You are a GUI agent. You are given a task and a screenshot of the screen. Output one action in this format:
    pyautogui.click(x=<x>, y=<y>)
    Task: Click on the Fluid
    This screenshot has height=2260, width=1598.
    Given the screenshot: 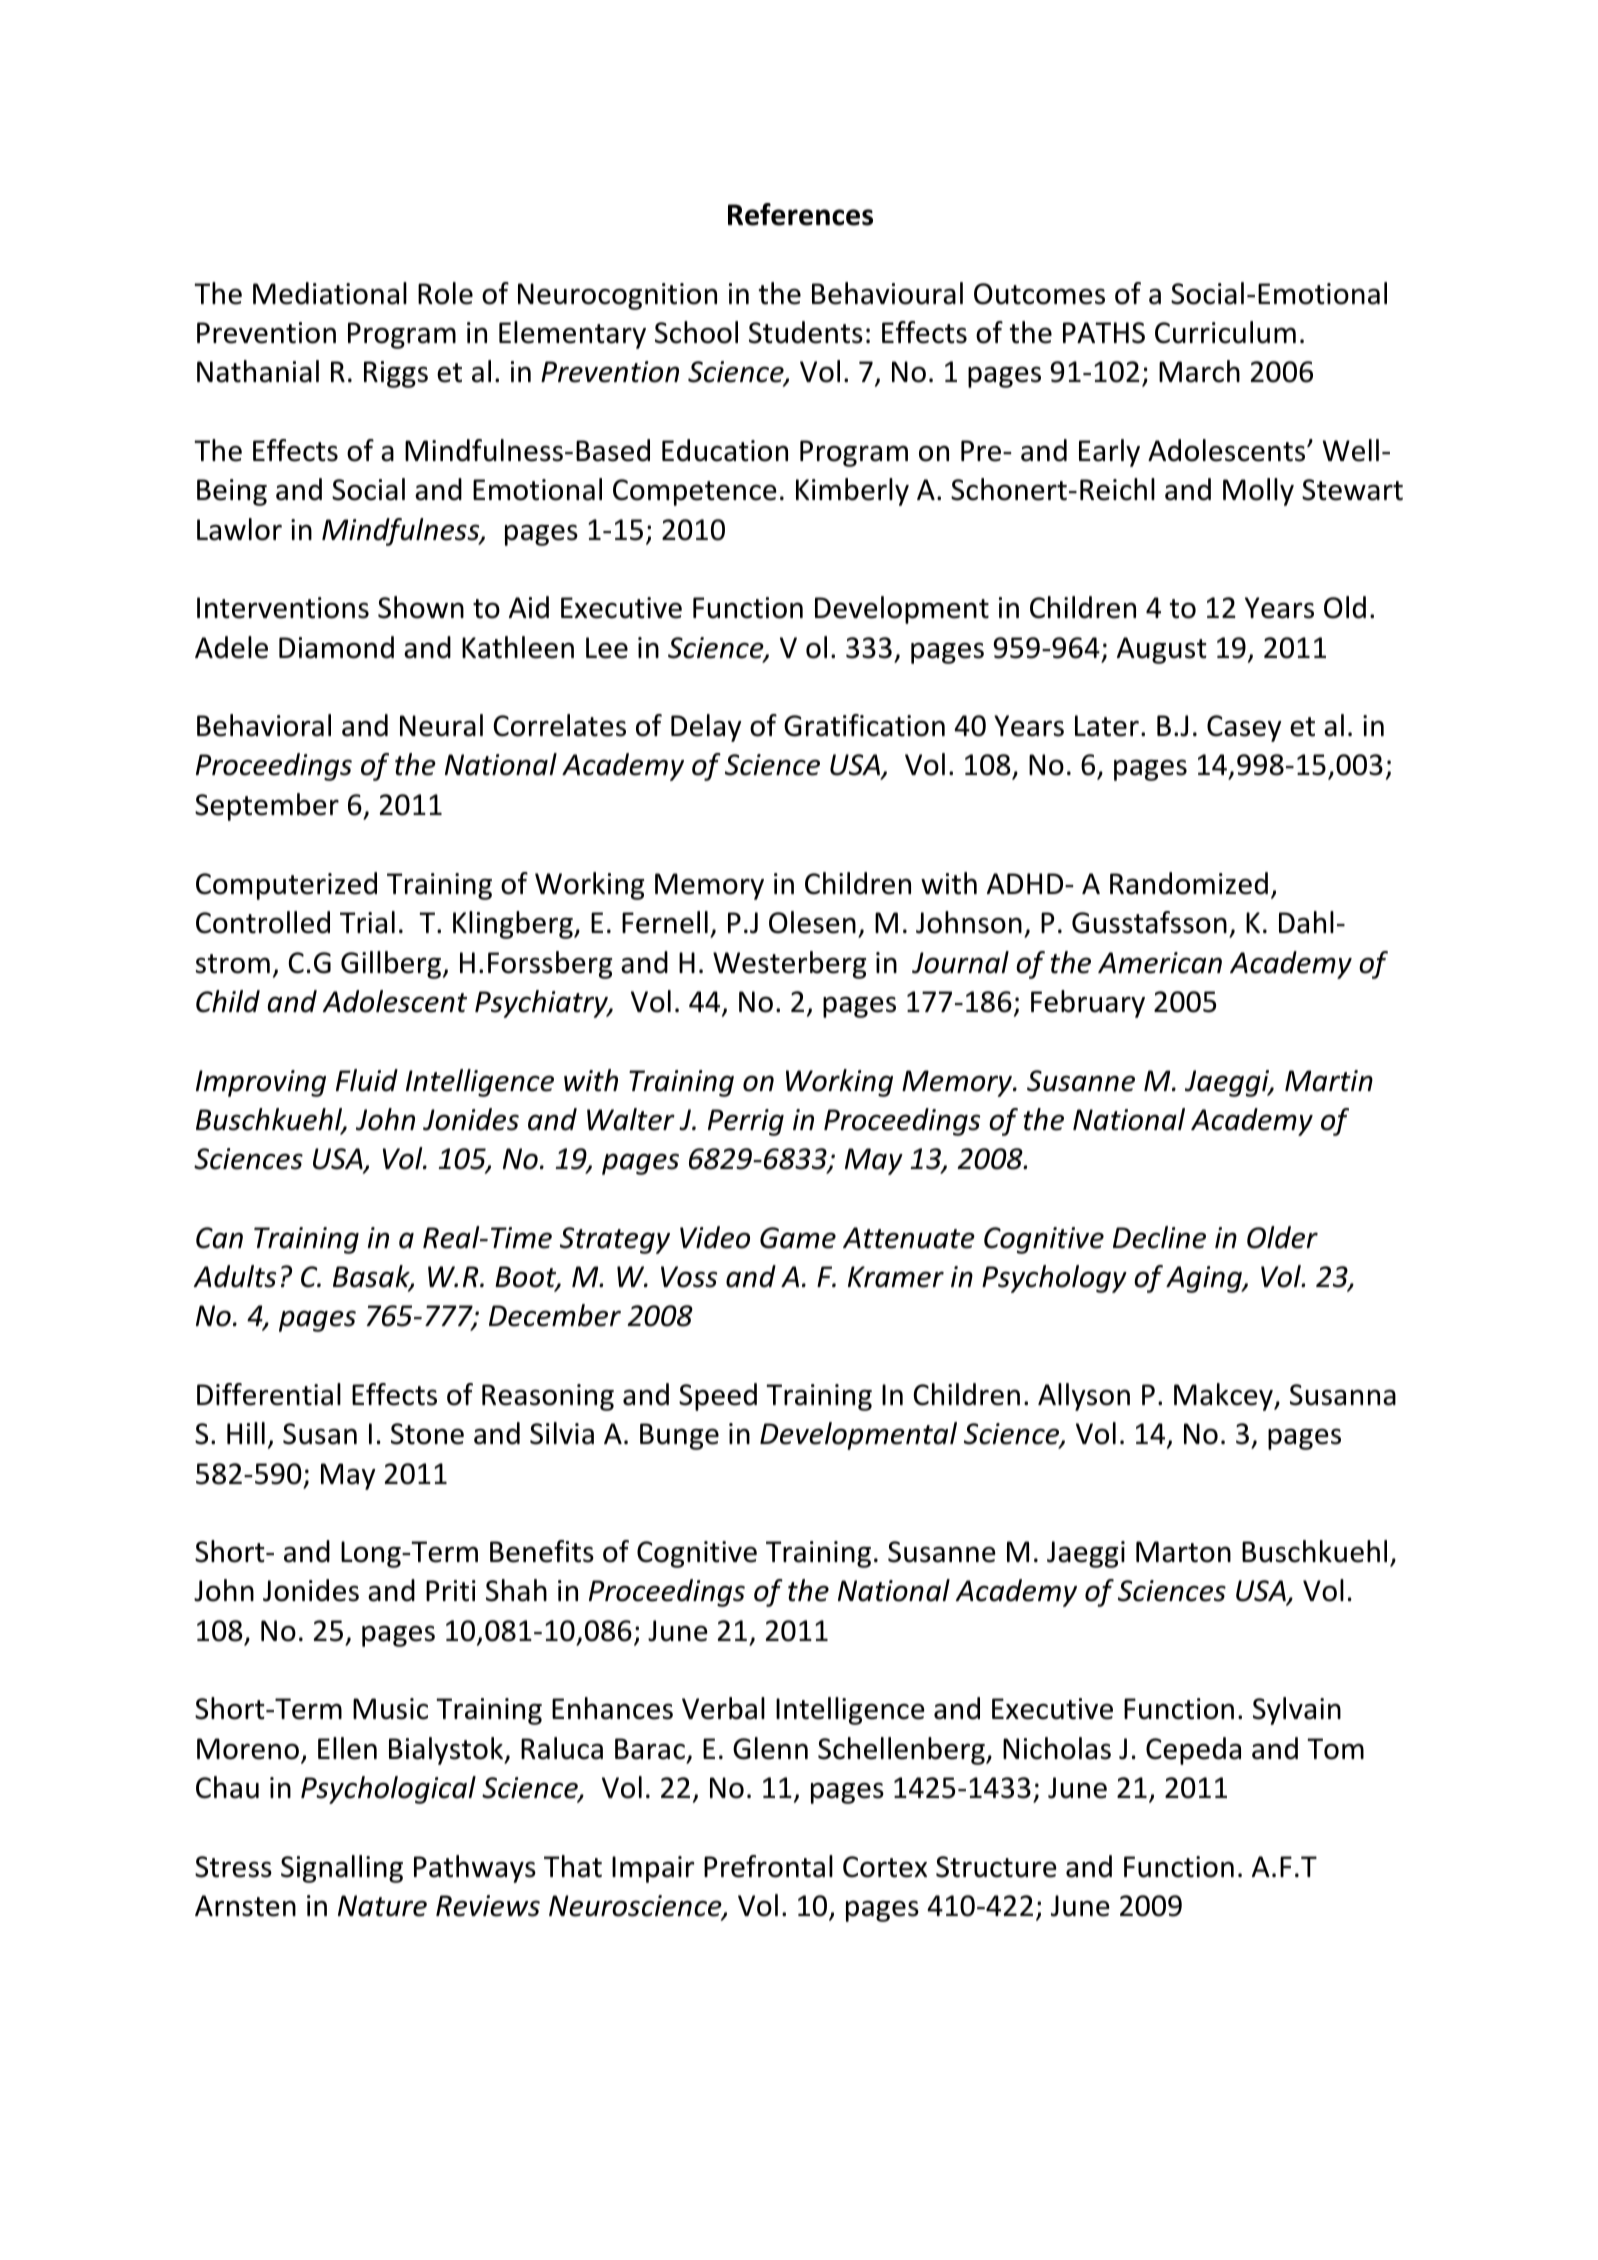 What is the action you would take?
    pyautogui.click(x=367, y=1080)
